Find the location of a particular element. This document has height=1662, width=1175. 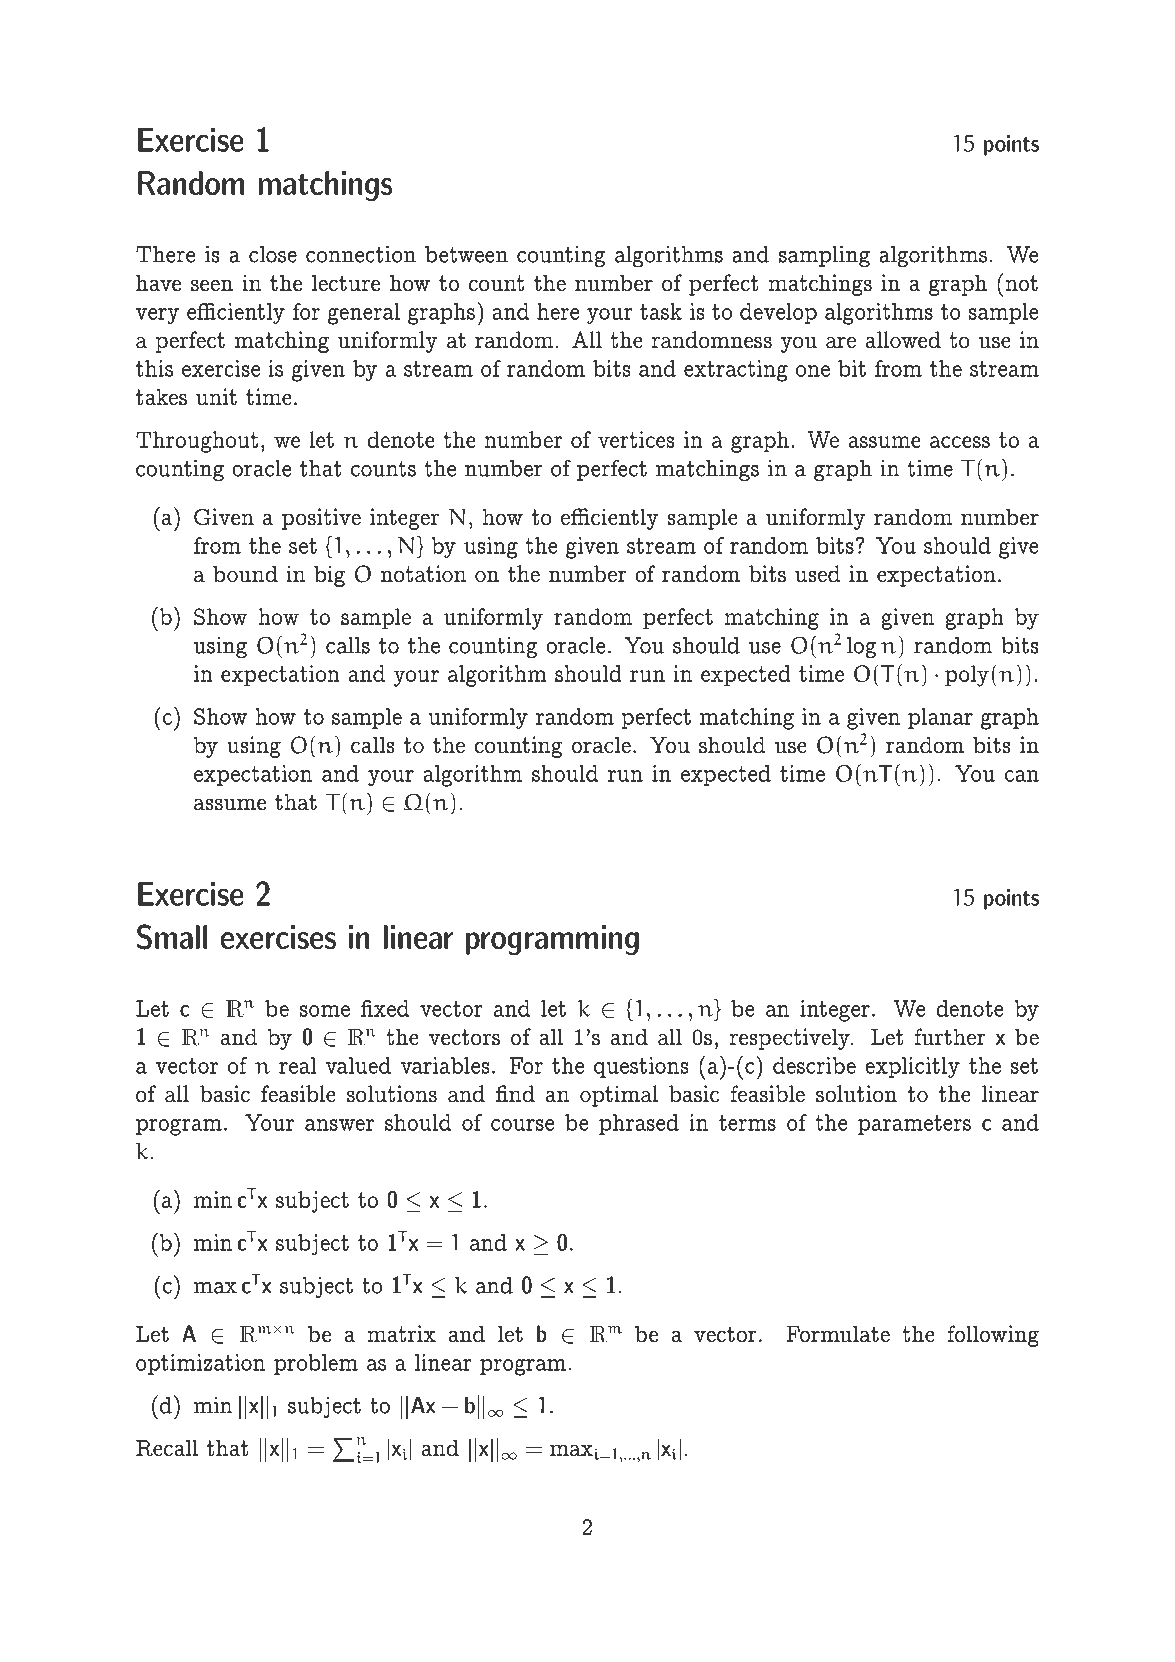

used is located at coordinates (818, 574).
